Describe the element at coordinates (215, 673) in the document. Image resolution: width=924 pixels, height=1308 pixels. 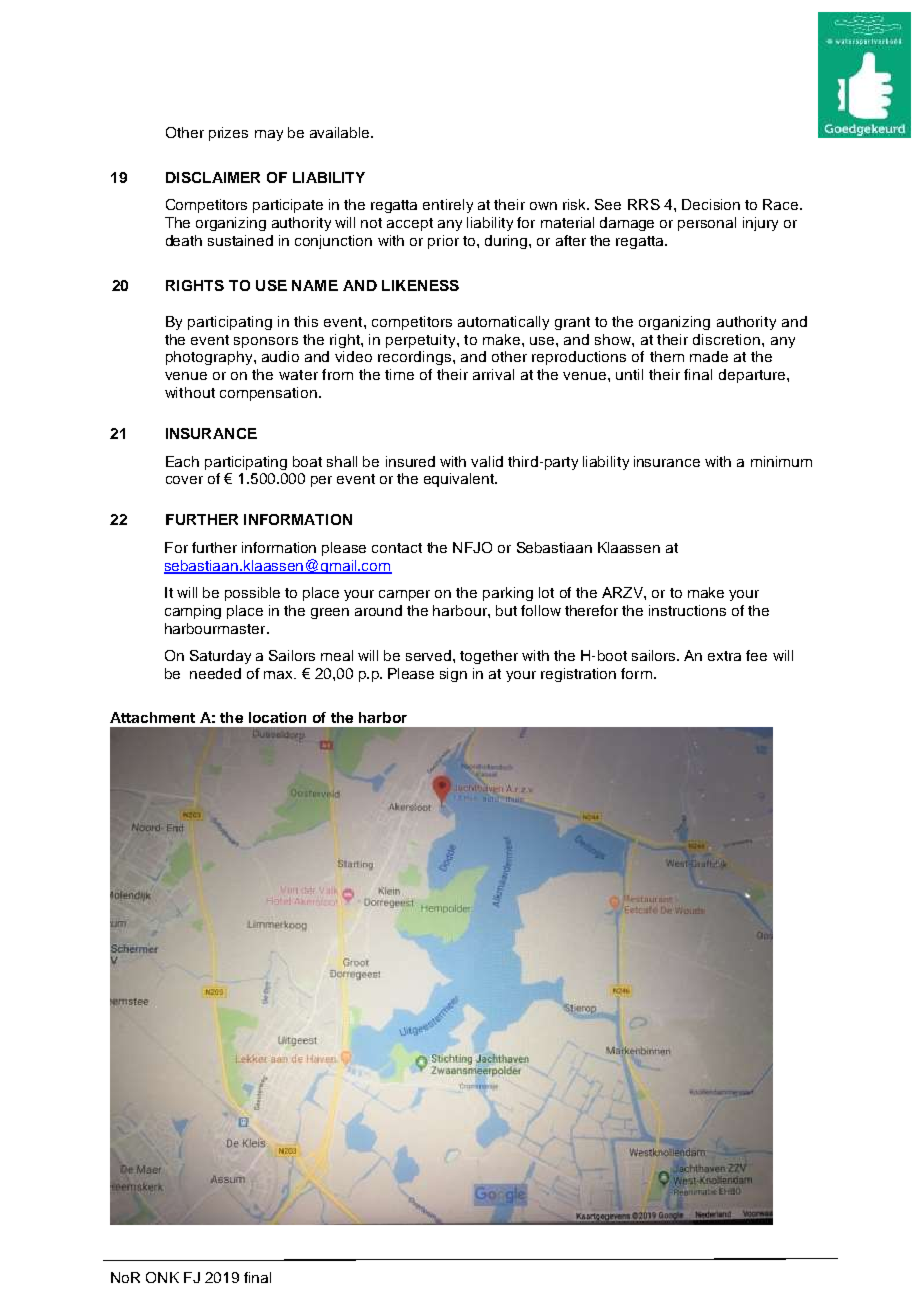
I see `needed` at that location.
